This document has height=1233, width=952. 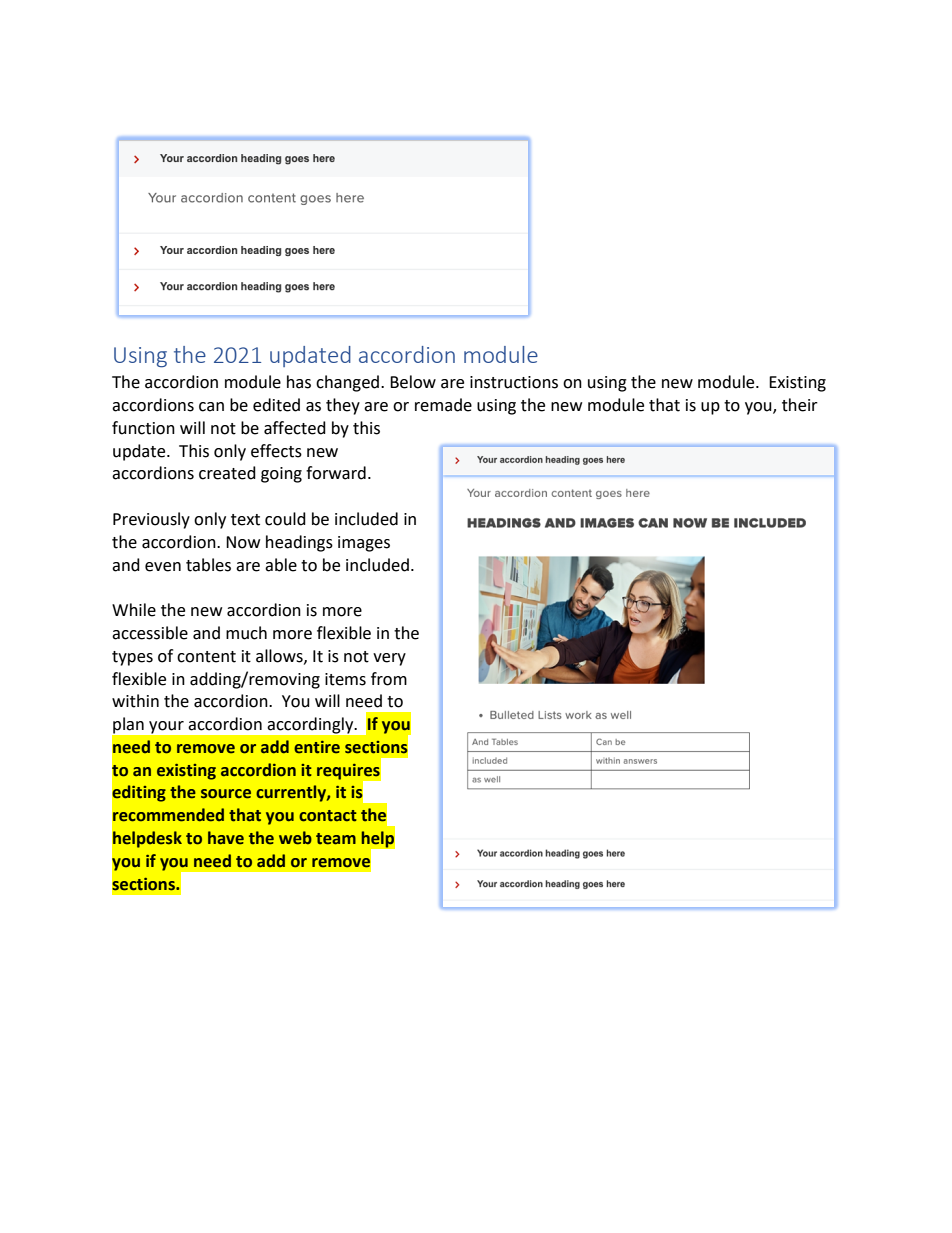 I want to click on remade, so click(x=443, y=405).
